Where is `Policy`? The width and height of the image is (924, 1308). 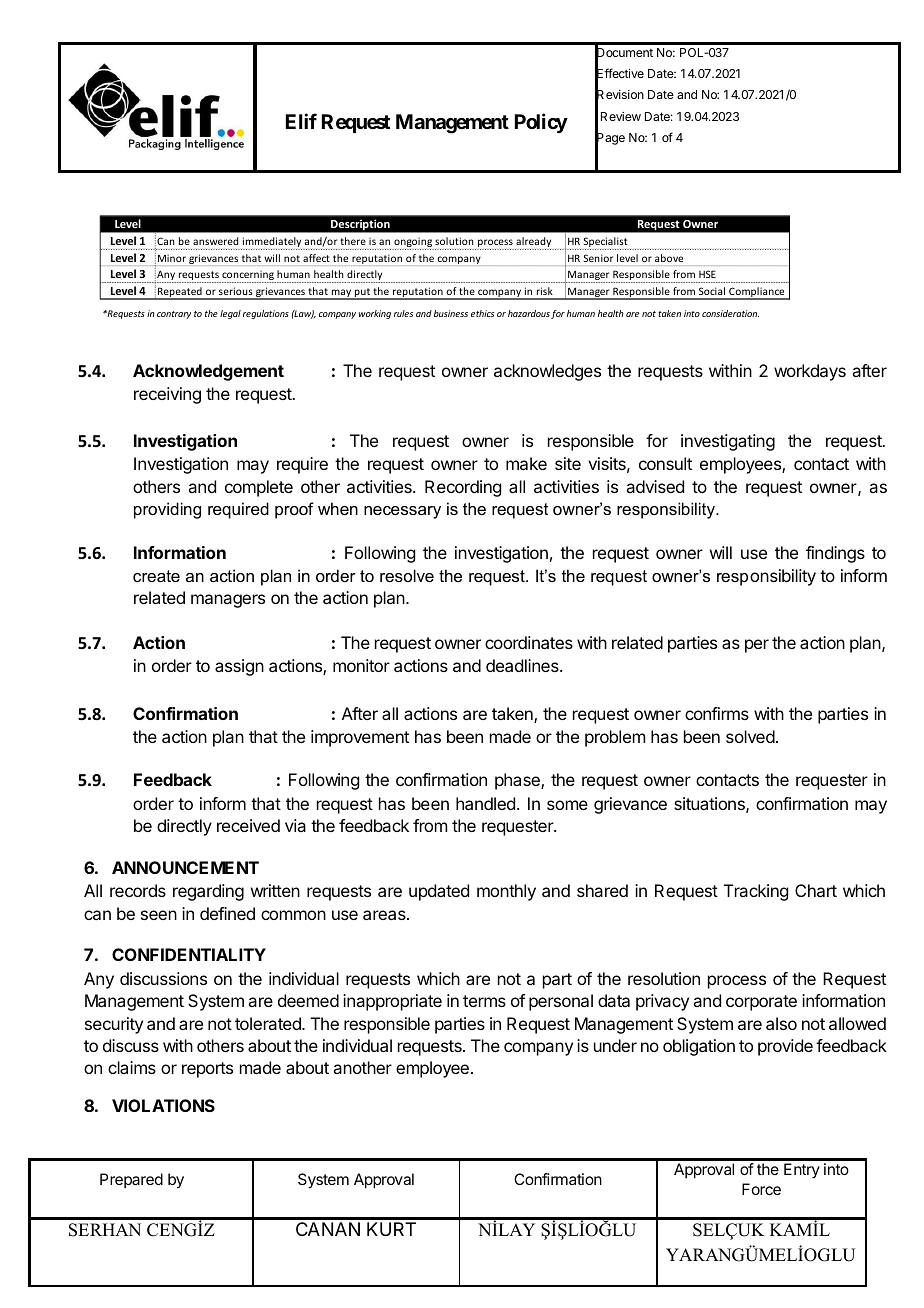
Policy is located at coordinates (541, 123).
